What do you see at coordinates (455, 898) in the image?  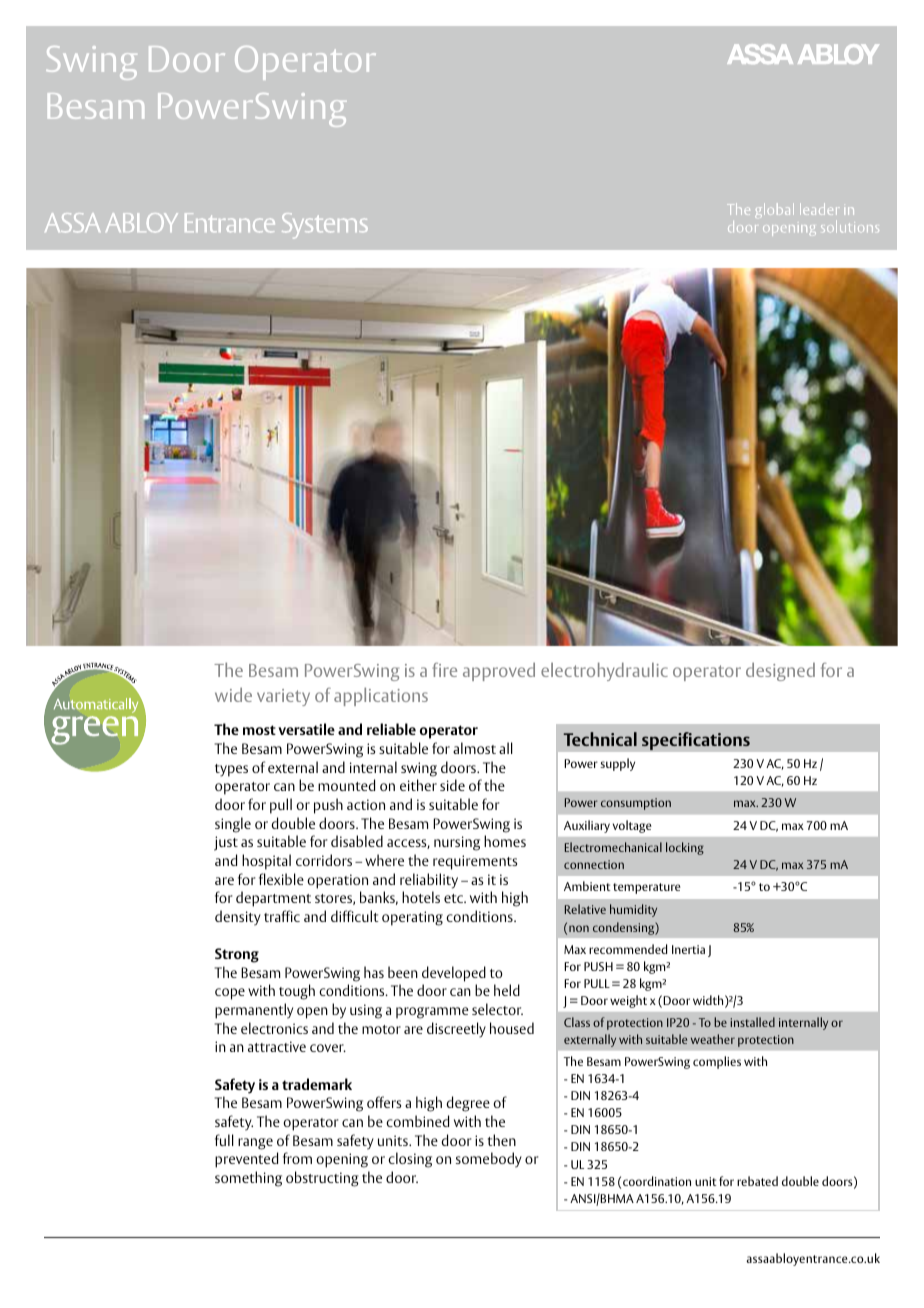 I see `etc` at bounding box center [455, 898].
